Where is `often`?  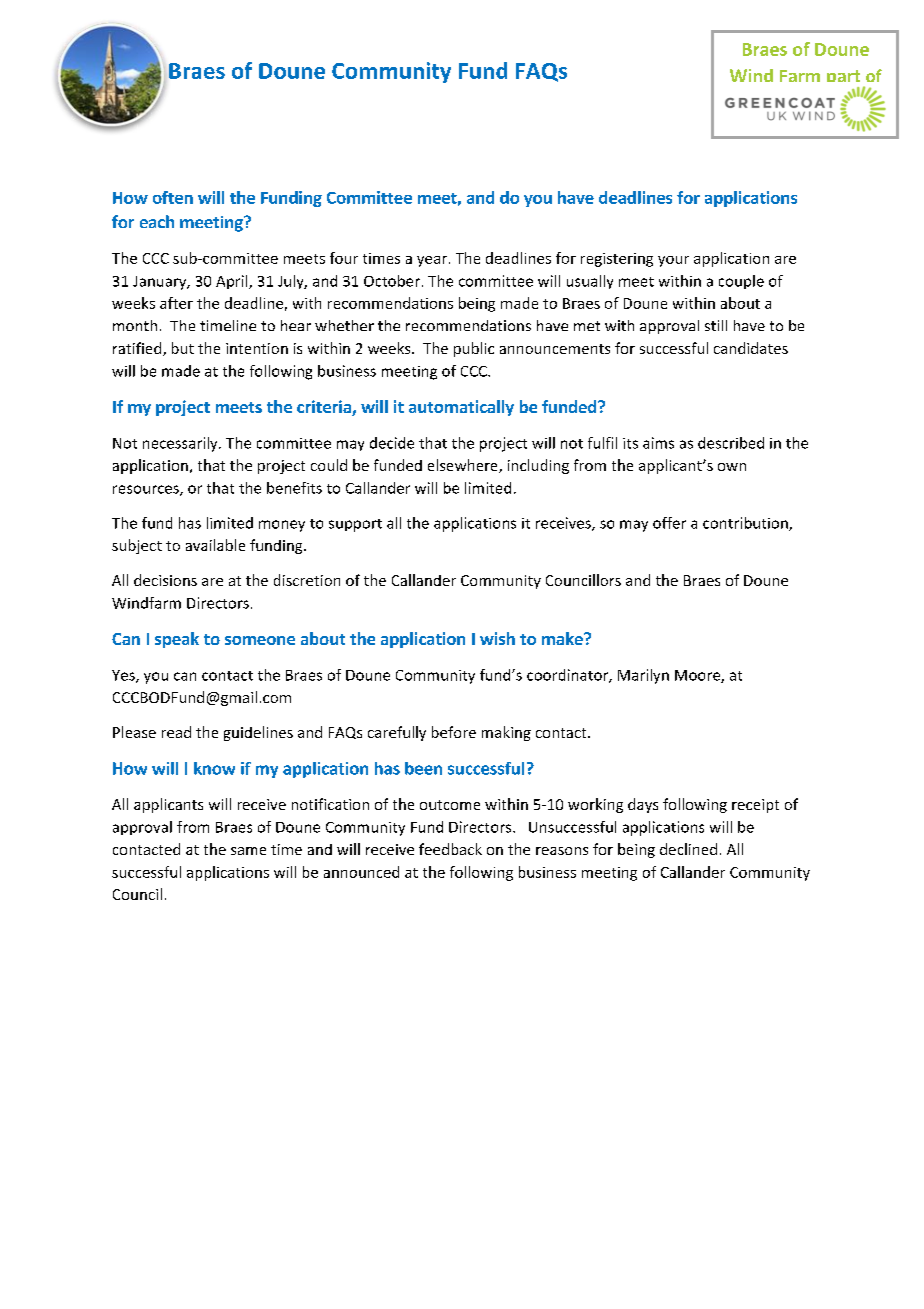
often is located at coordinates (173, 197).
